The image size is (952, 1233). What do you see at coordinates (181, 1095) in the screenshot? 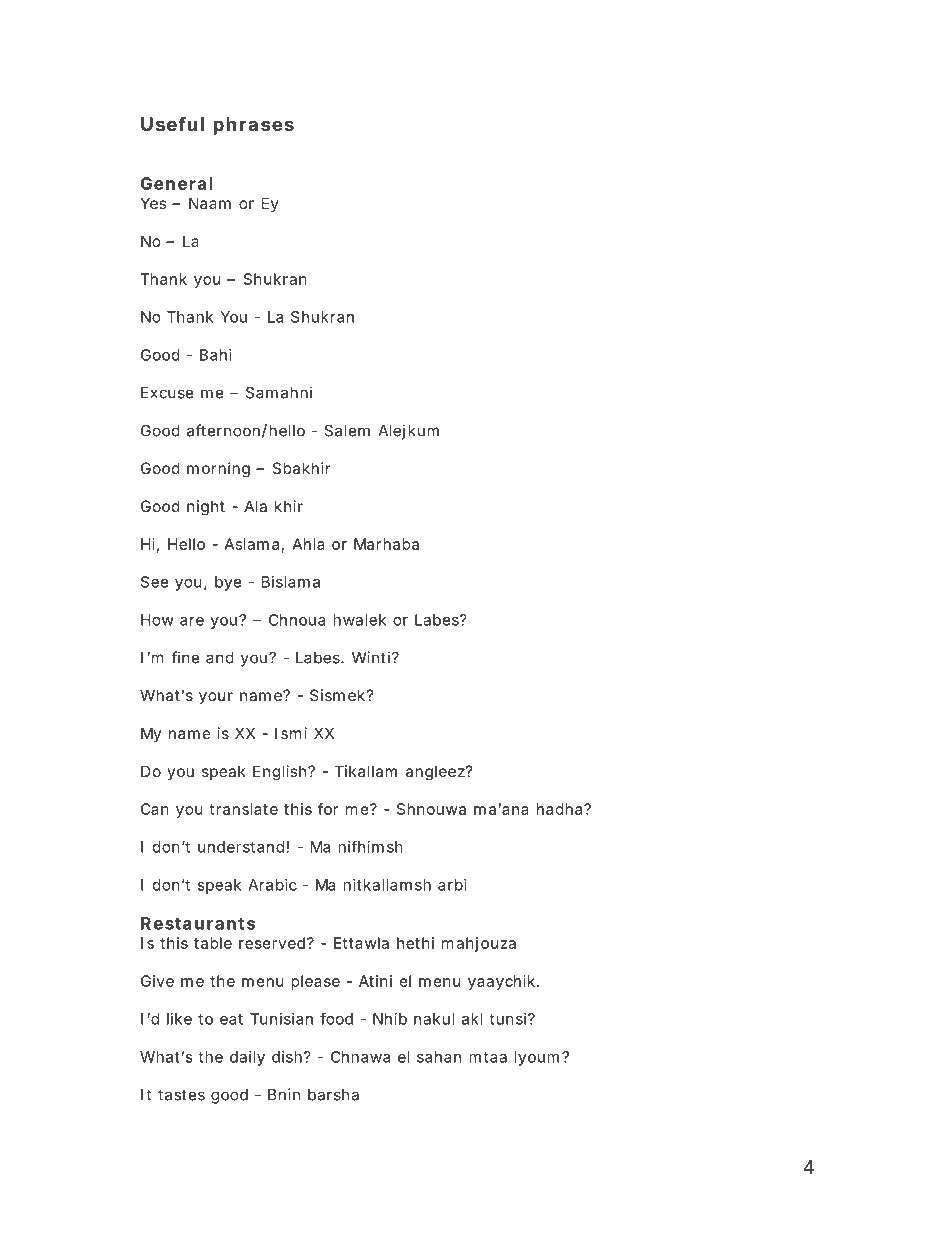
I see `tastes` at bounding box center [181, 1095].
